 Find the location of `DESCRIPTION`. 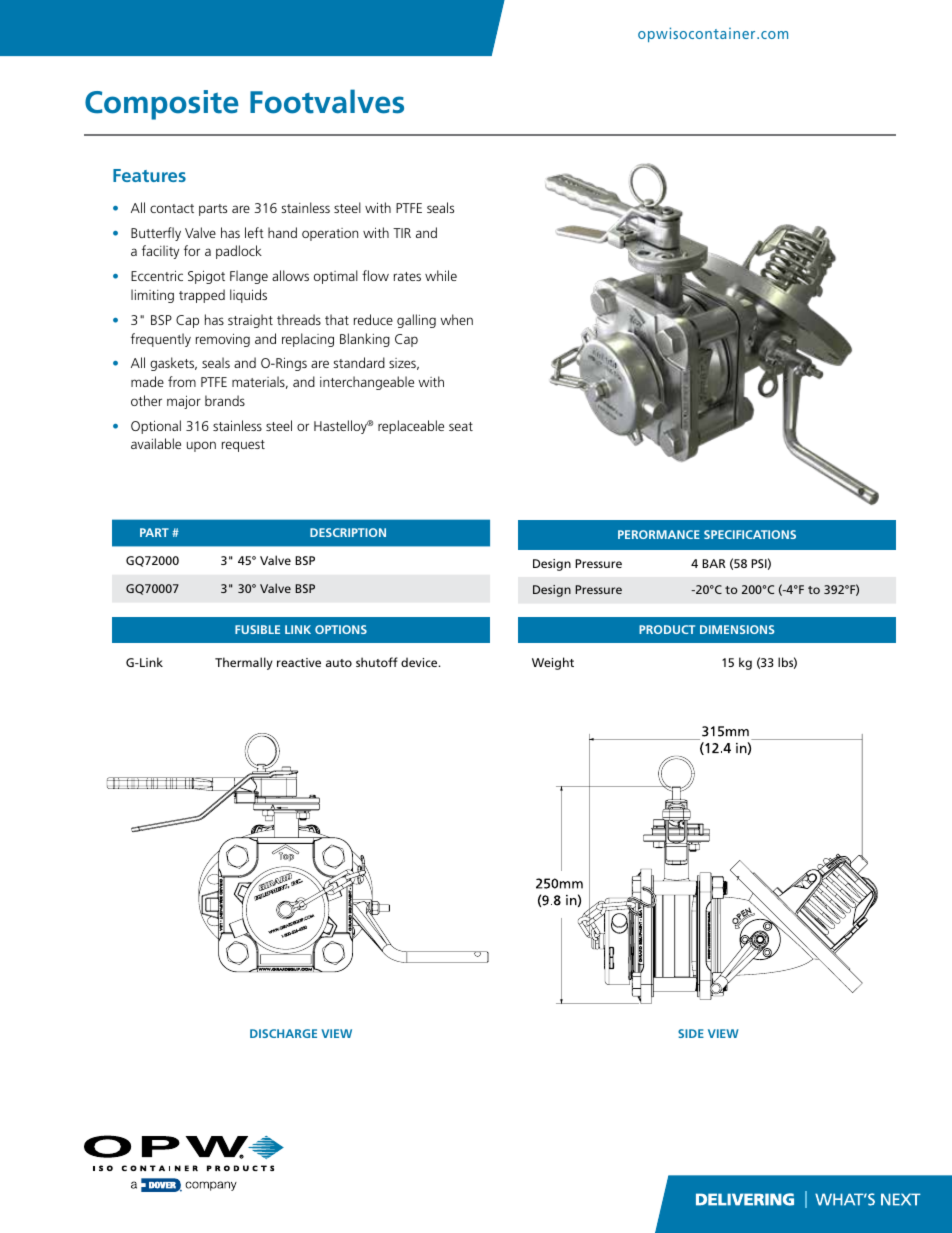

DESCRIPTION is located at coordinates (348, 532).
